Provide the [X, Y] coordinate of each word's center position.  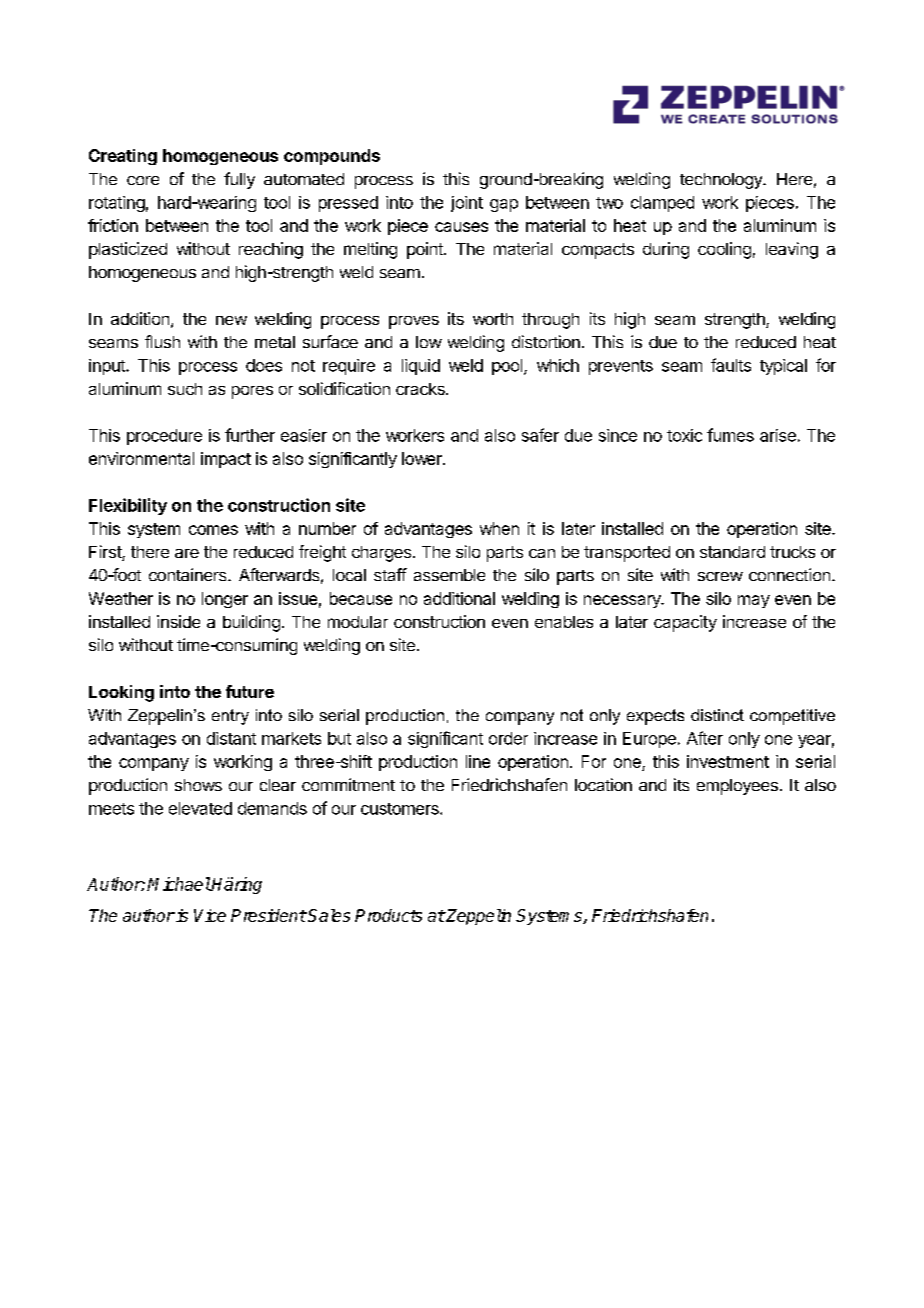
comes [213, 530]
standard [732, 552]
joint [467, 204]
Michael [179, 884]
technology [722, 181]
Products [388, 915]
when [499, 528]
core [143, 180]
